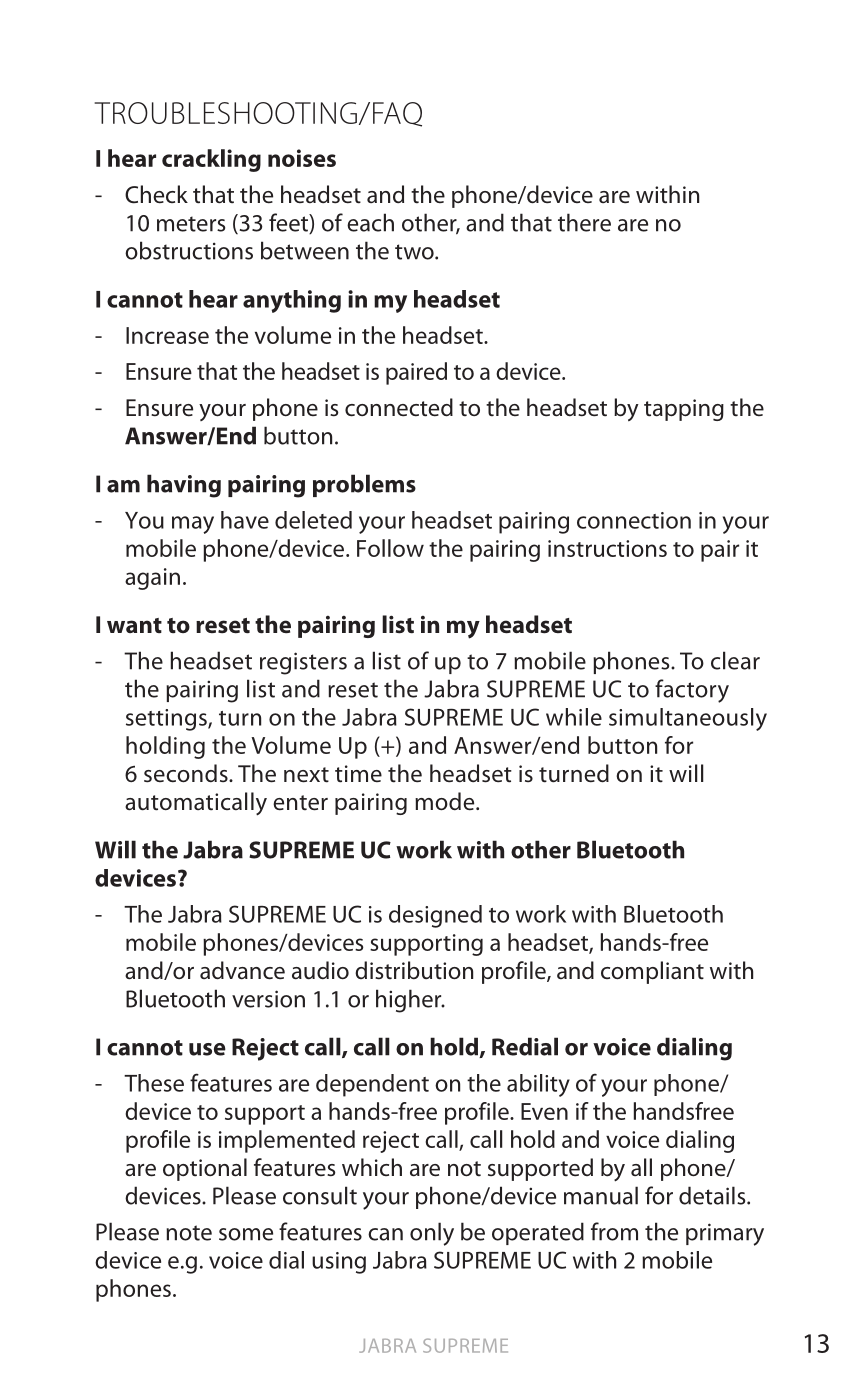 Image resolution: width=868 pixels, height=1398 pixels. Describe the element at coordinates (193, 525) in the screenshot. I see `may` at that location.
